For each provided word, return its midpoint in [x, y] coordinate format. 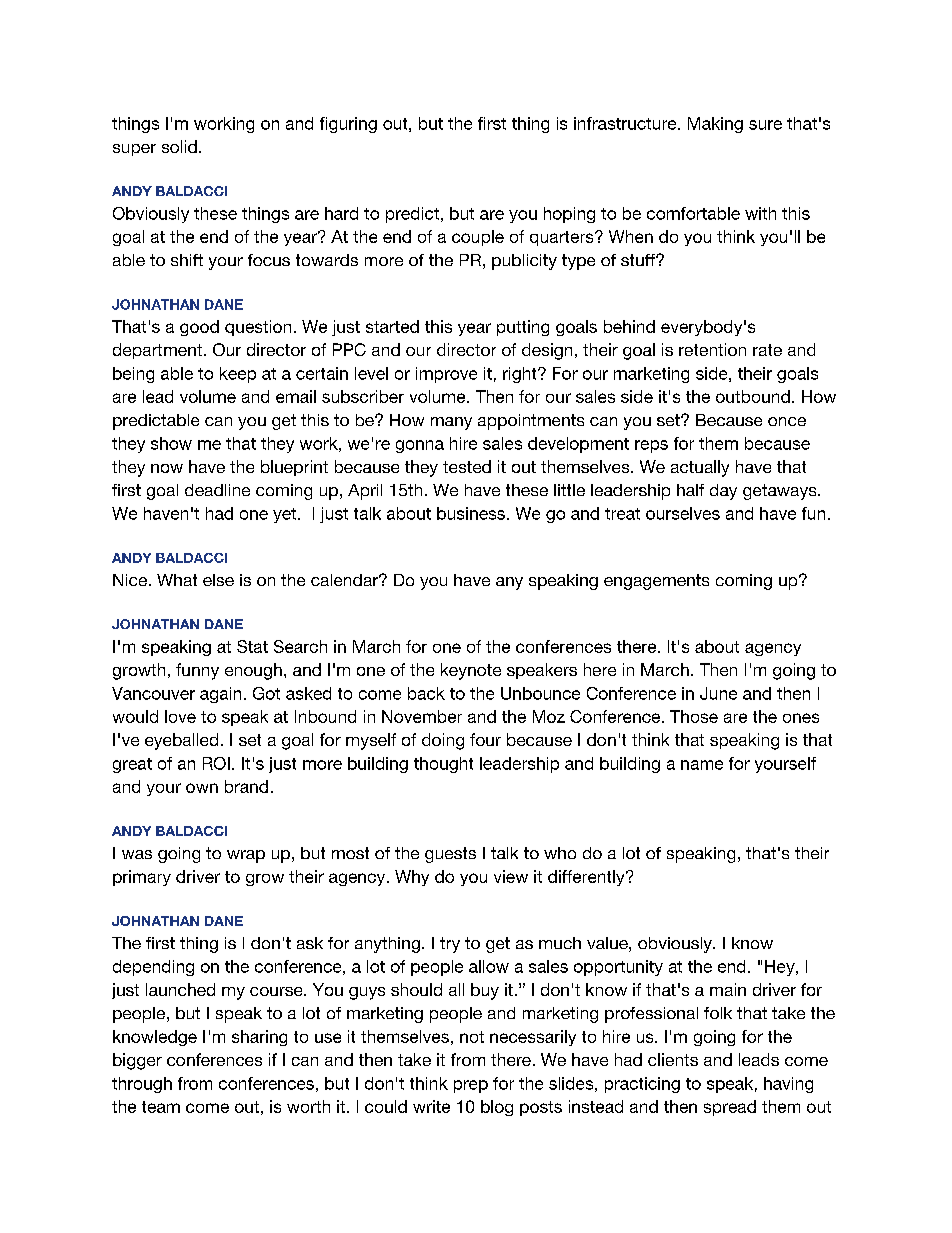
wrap [246, 856]
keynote [471, 671]
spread [730, 1108]
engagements [656, 582]
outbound [753, 396]
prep [471, 1086]
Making [715, 125]
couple [478, 238]
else [218, 580]
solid [179, 146]
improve [446, 375]
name [702, 765]
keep [238, 375]
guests [450, 855]
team [161, 1107]
